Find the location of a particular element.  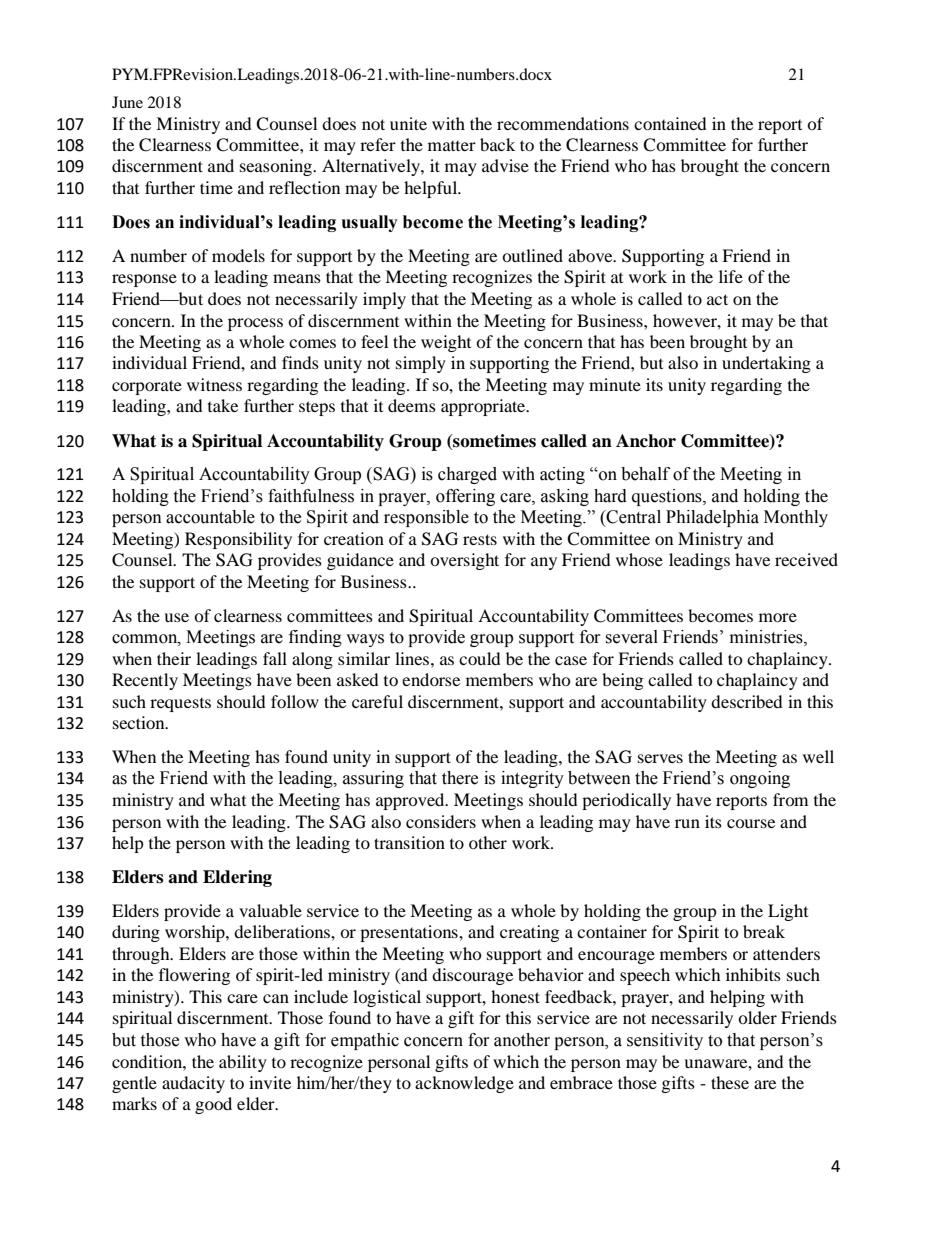

contained is located at coordinates (670, 123).
